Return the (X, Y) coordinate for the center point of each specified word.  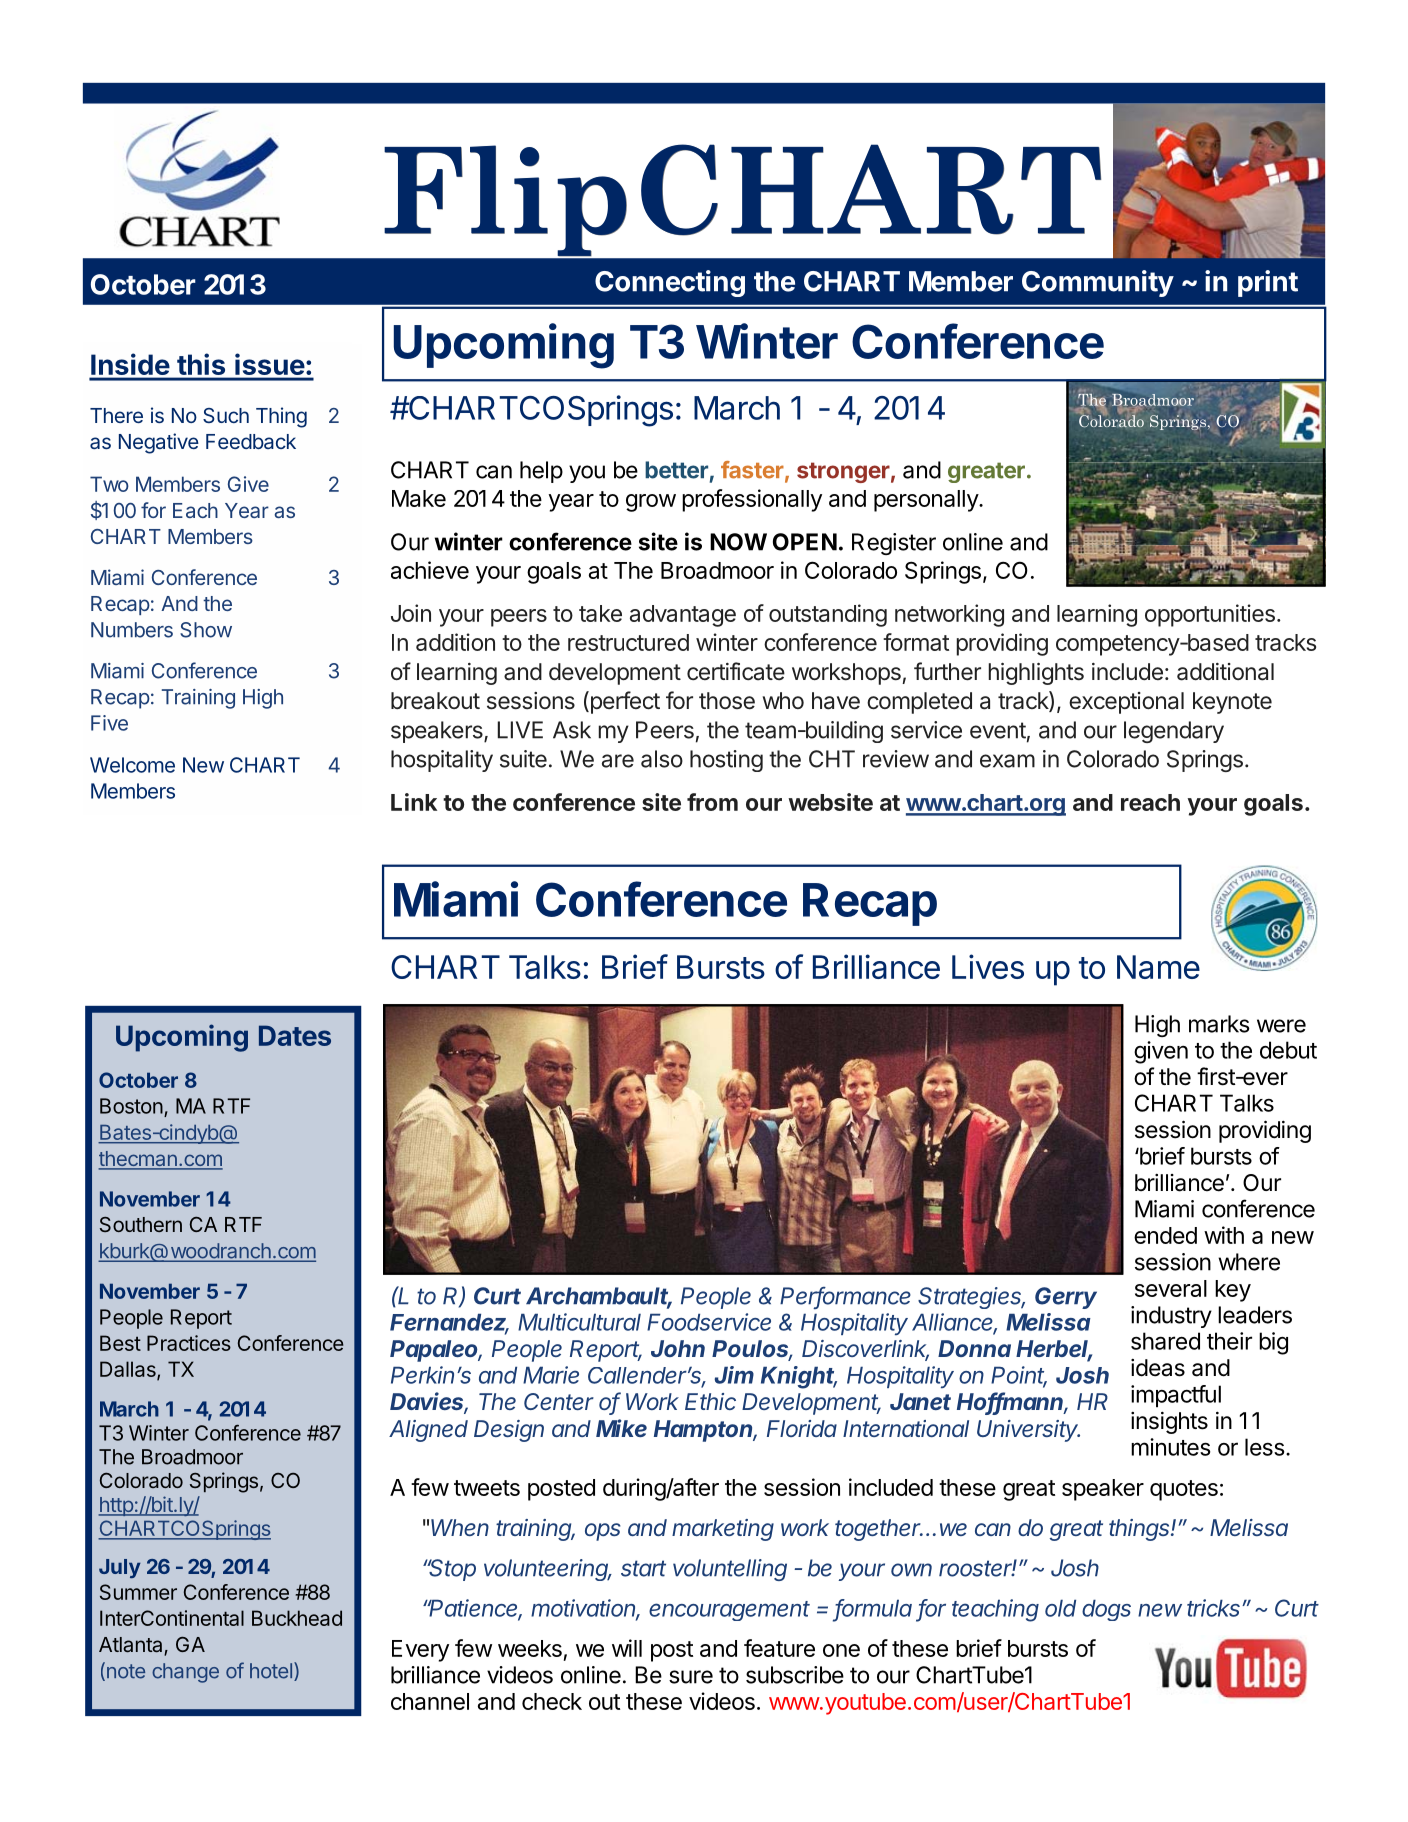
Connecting (670, 283)
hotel (271, 1671)
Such (226, 415)
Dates (295, 1035)
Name (1158, 967)
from (712, 802)
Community (1098, 283)
